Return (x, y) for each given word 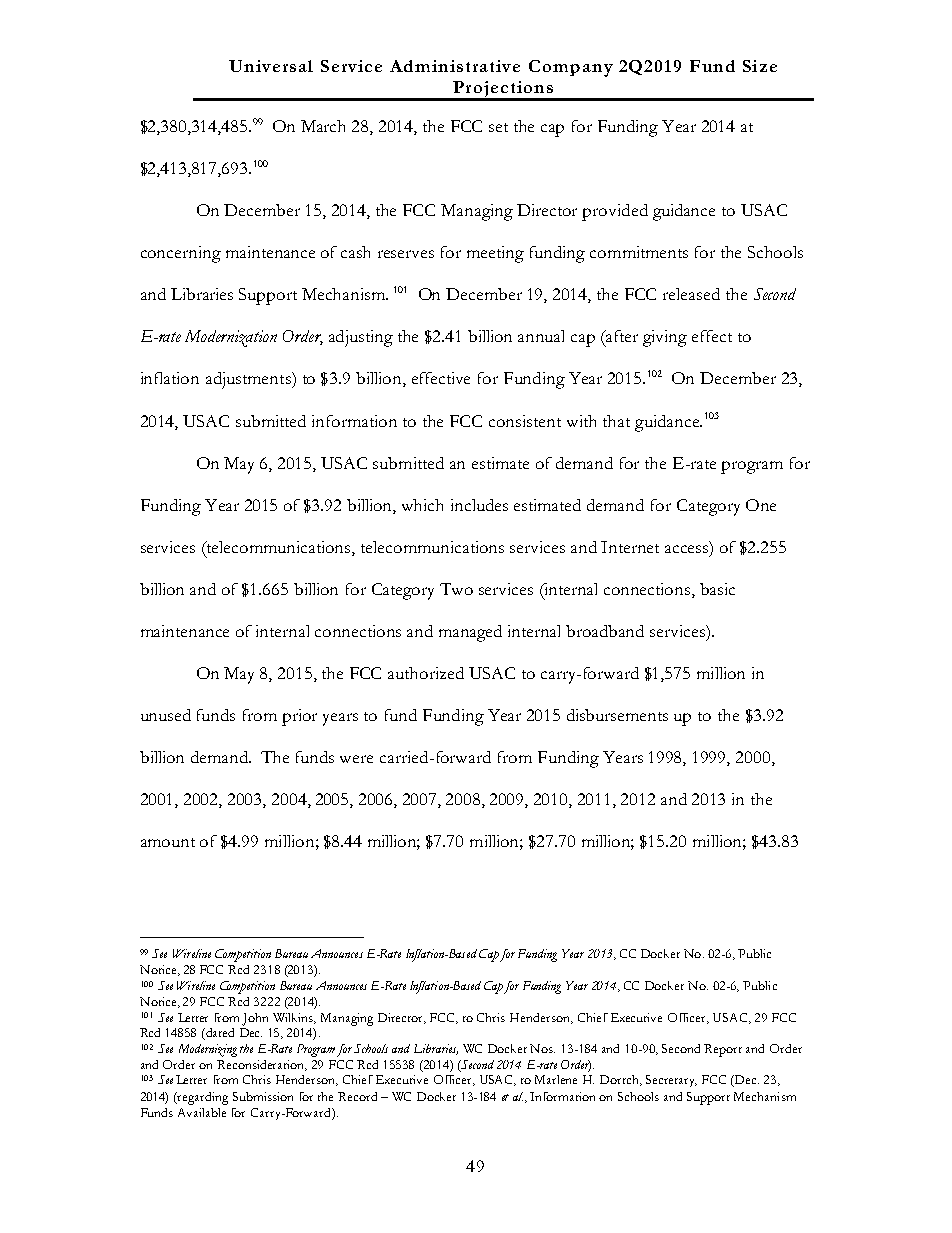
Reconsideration (262, 1065)
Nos (542, 1048)
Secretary (671, 1081)
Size (760, 66)
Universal (271, 66)
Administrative (455, 66)
